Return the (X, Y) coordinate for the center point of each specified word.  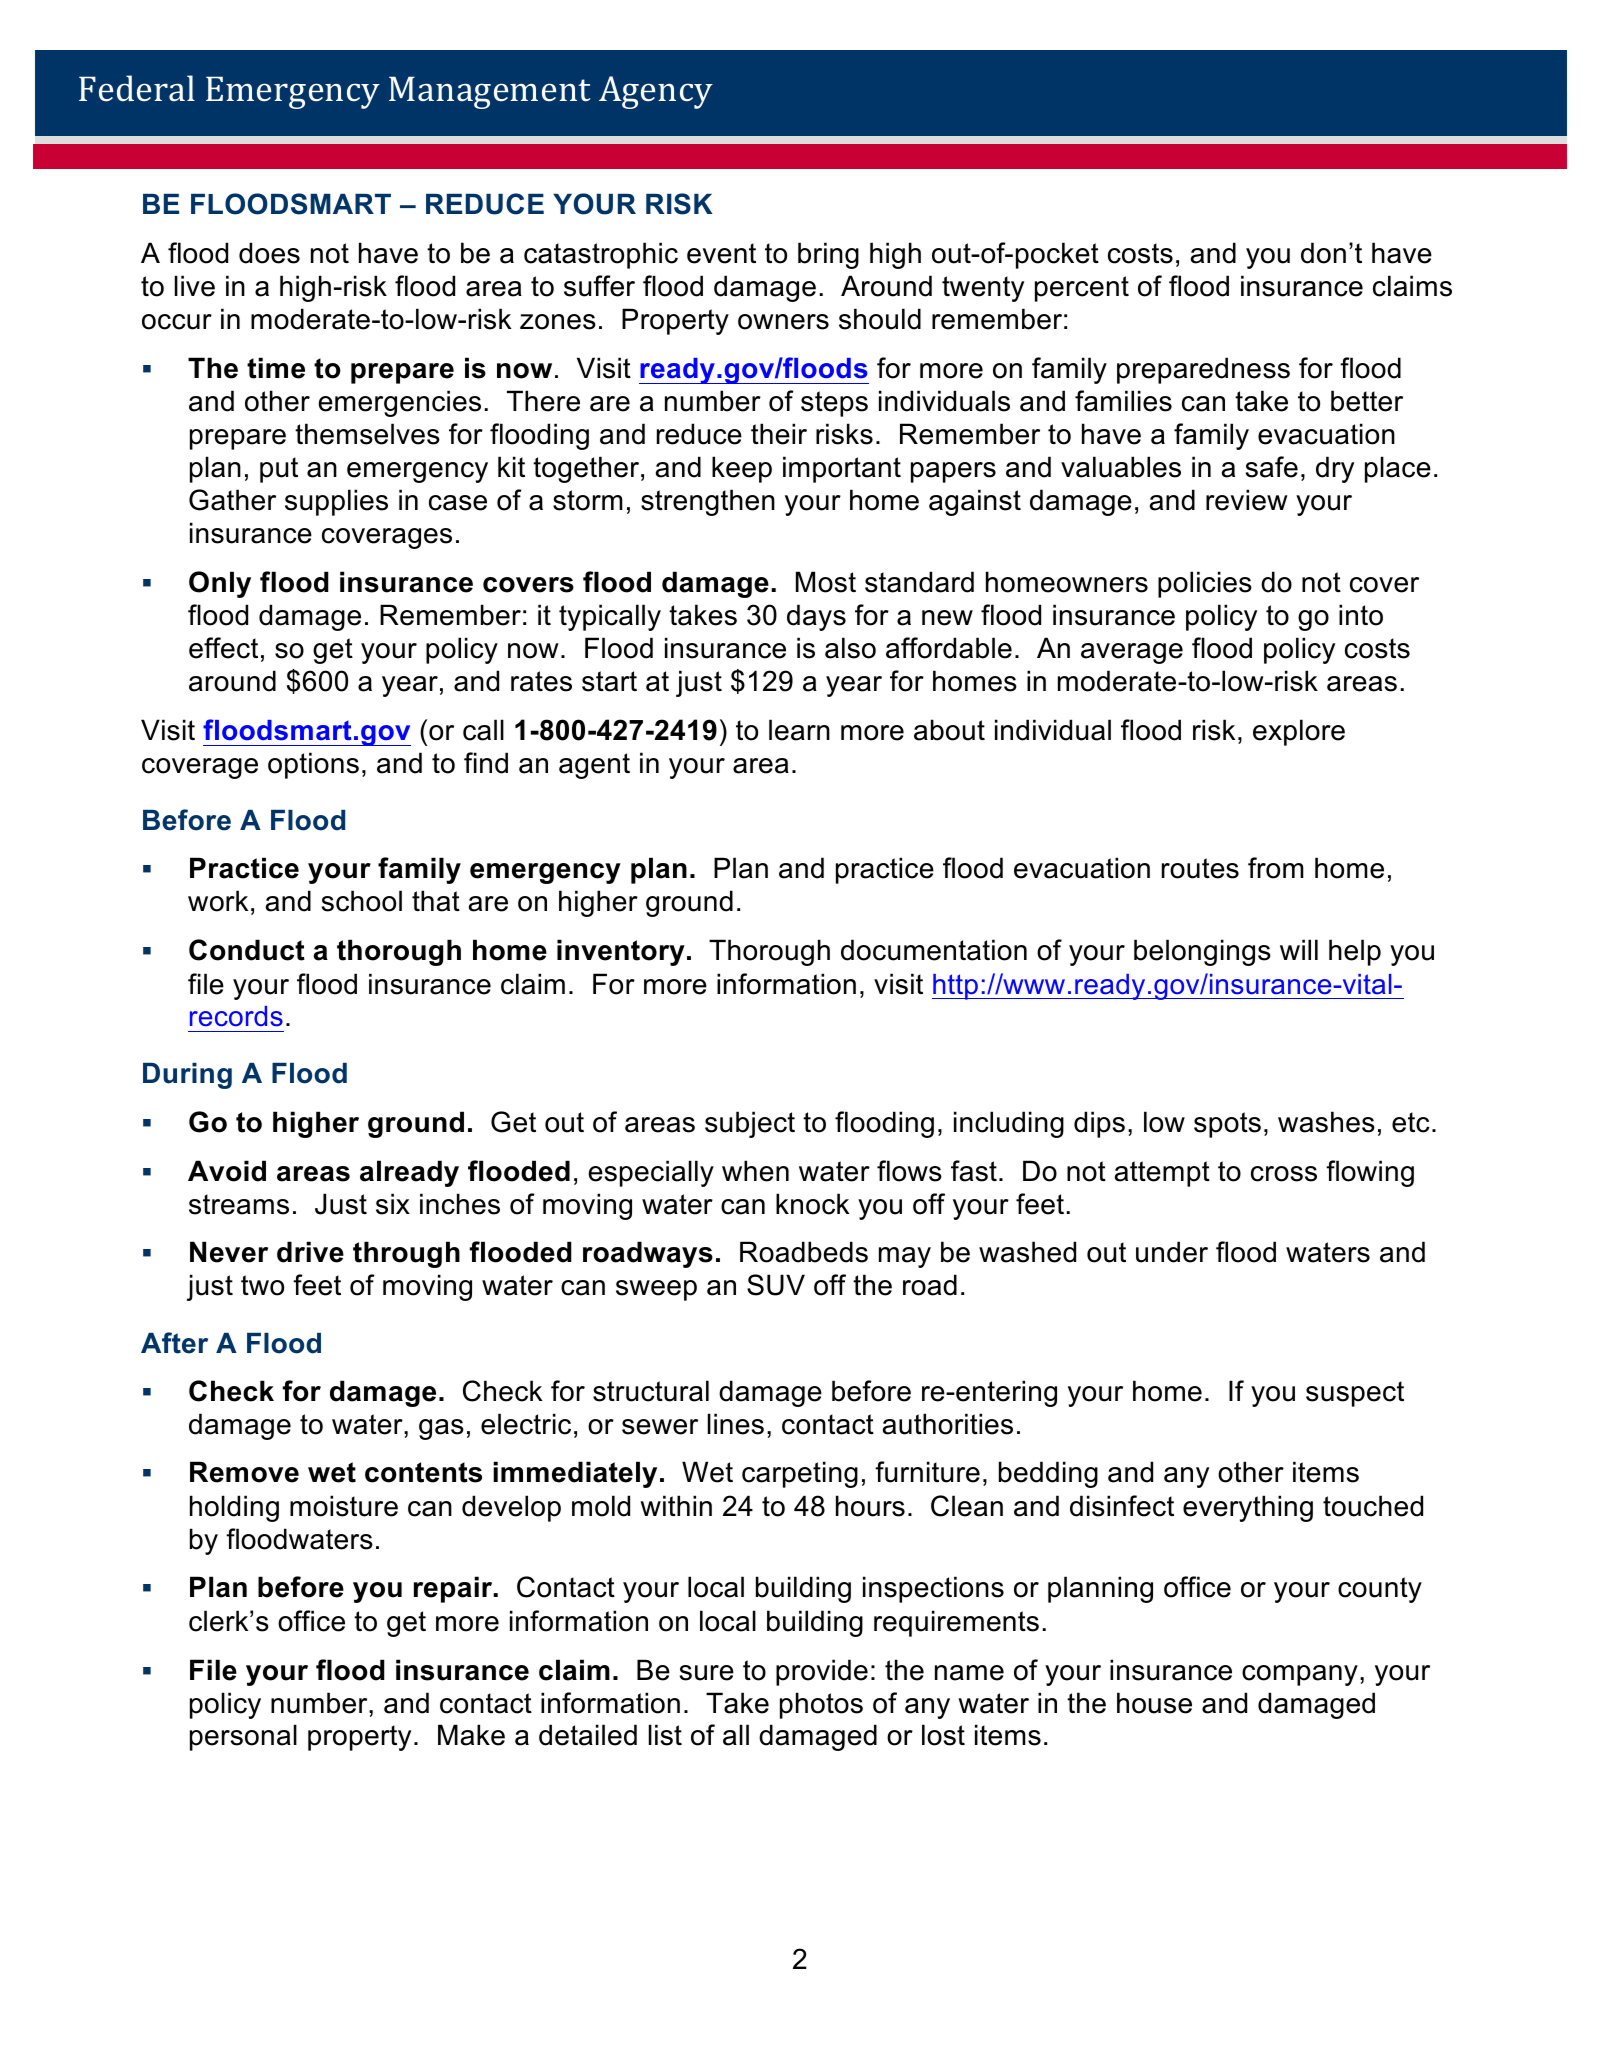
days (816, 617)
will (1299, 949)
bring (828, 255)
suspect (1355, 1394)
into (1361, 615)
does (269, 253)
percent (1082, 289)
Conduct (247, 950)
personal (243, 1737)
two (262, 1285)
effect (223, 648)
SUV (776, 1285)
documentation (934, 950)
